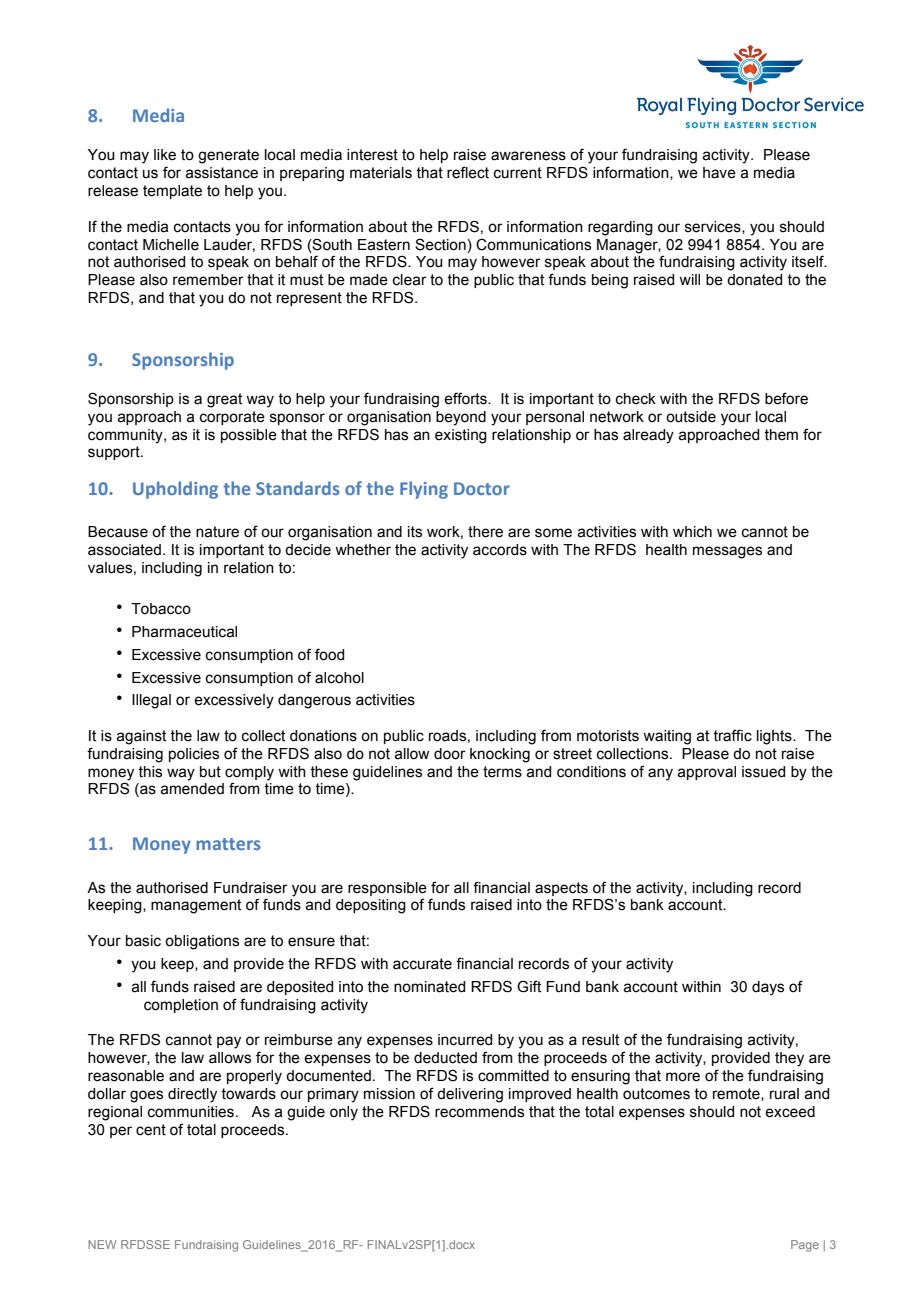 This screenshot has height=1308, width=924. Describe the element at coordinates (691, 417) in the screenshot. I see `outside` at that location.
